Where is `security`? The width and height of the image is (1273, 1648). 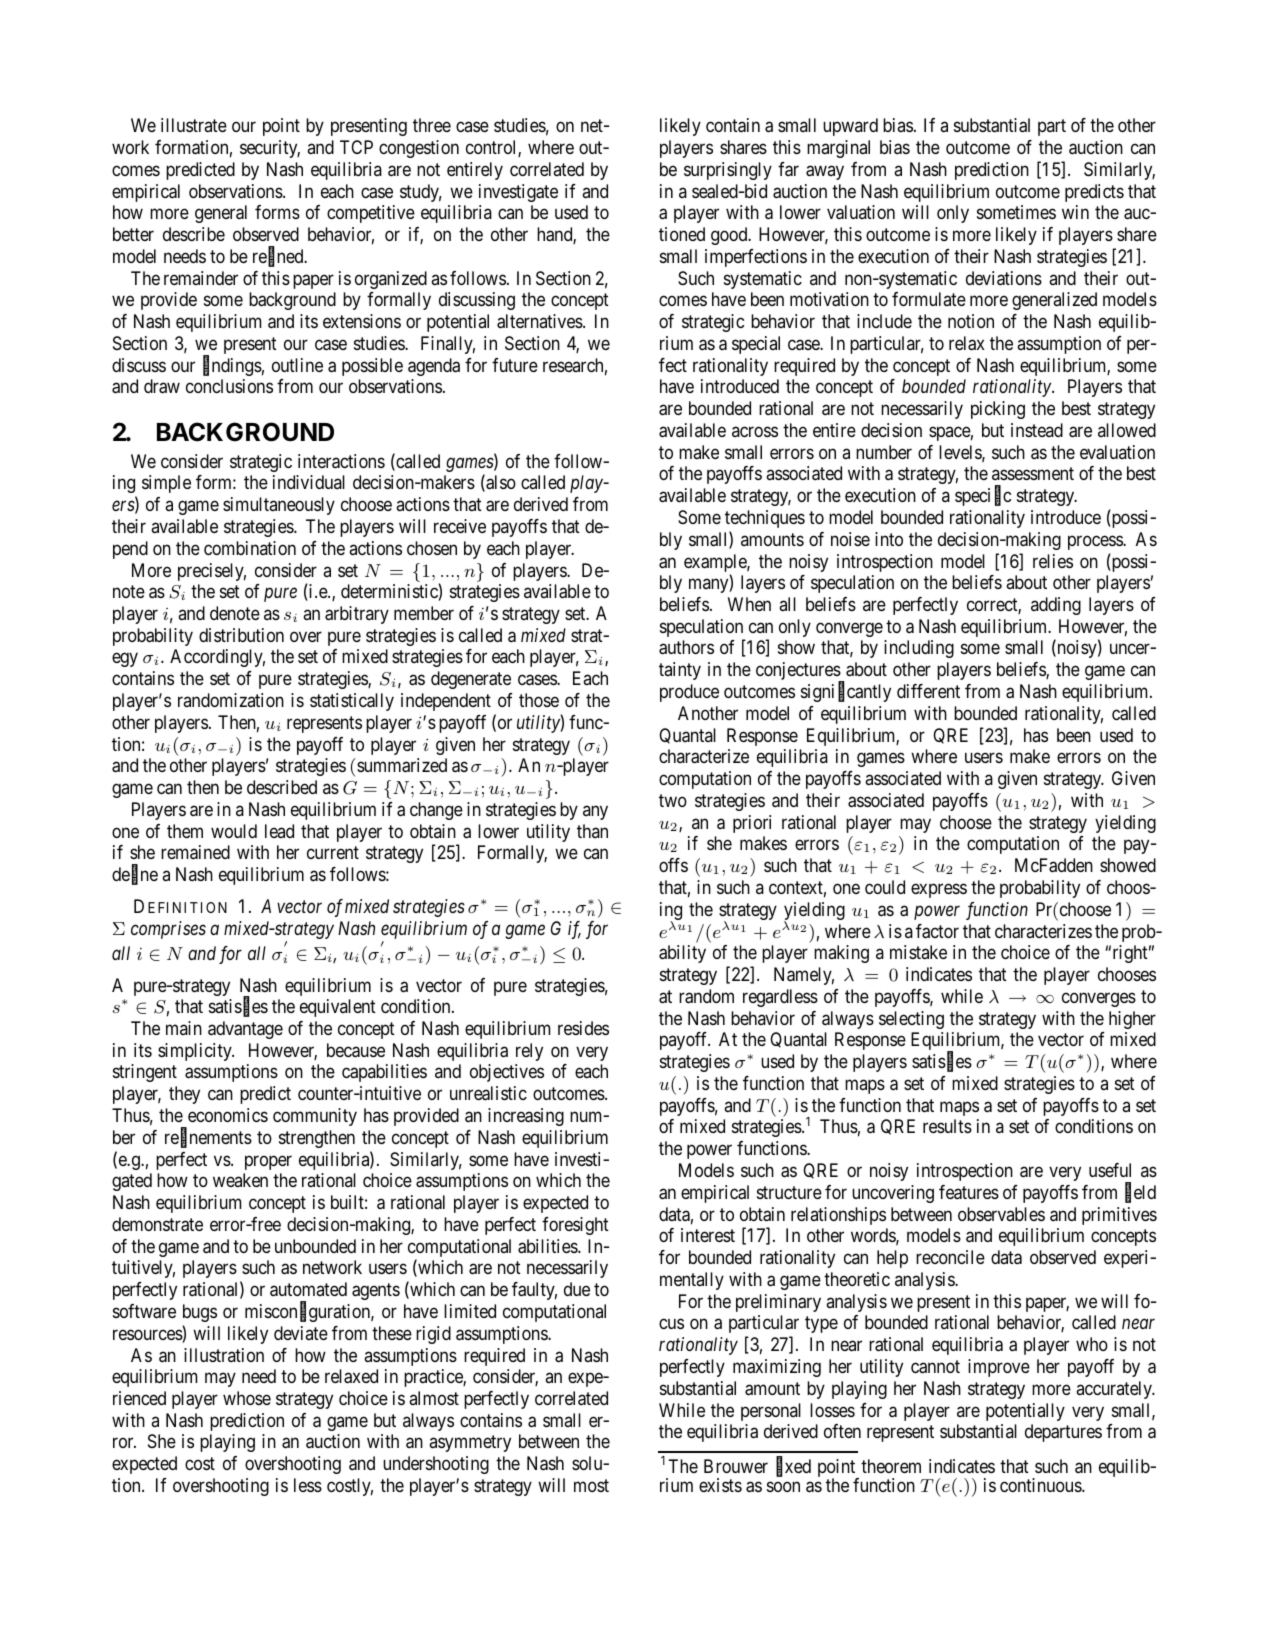 security is located at coordinates (270, 149).
